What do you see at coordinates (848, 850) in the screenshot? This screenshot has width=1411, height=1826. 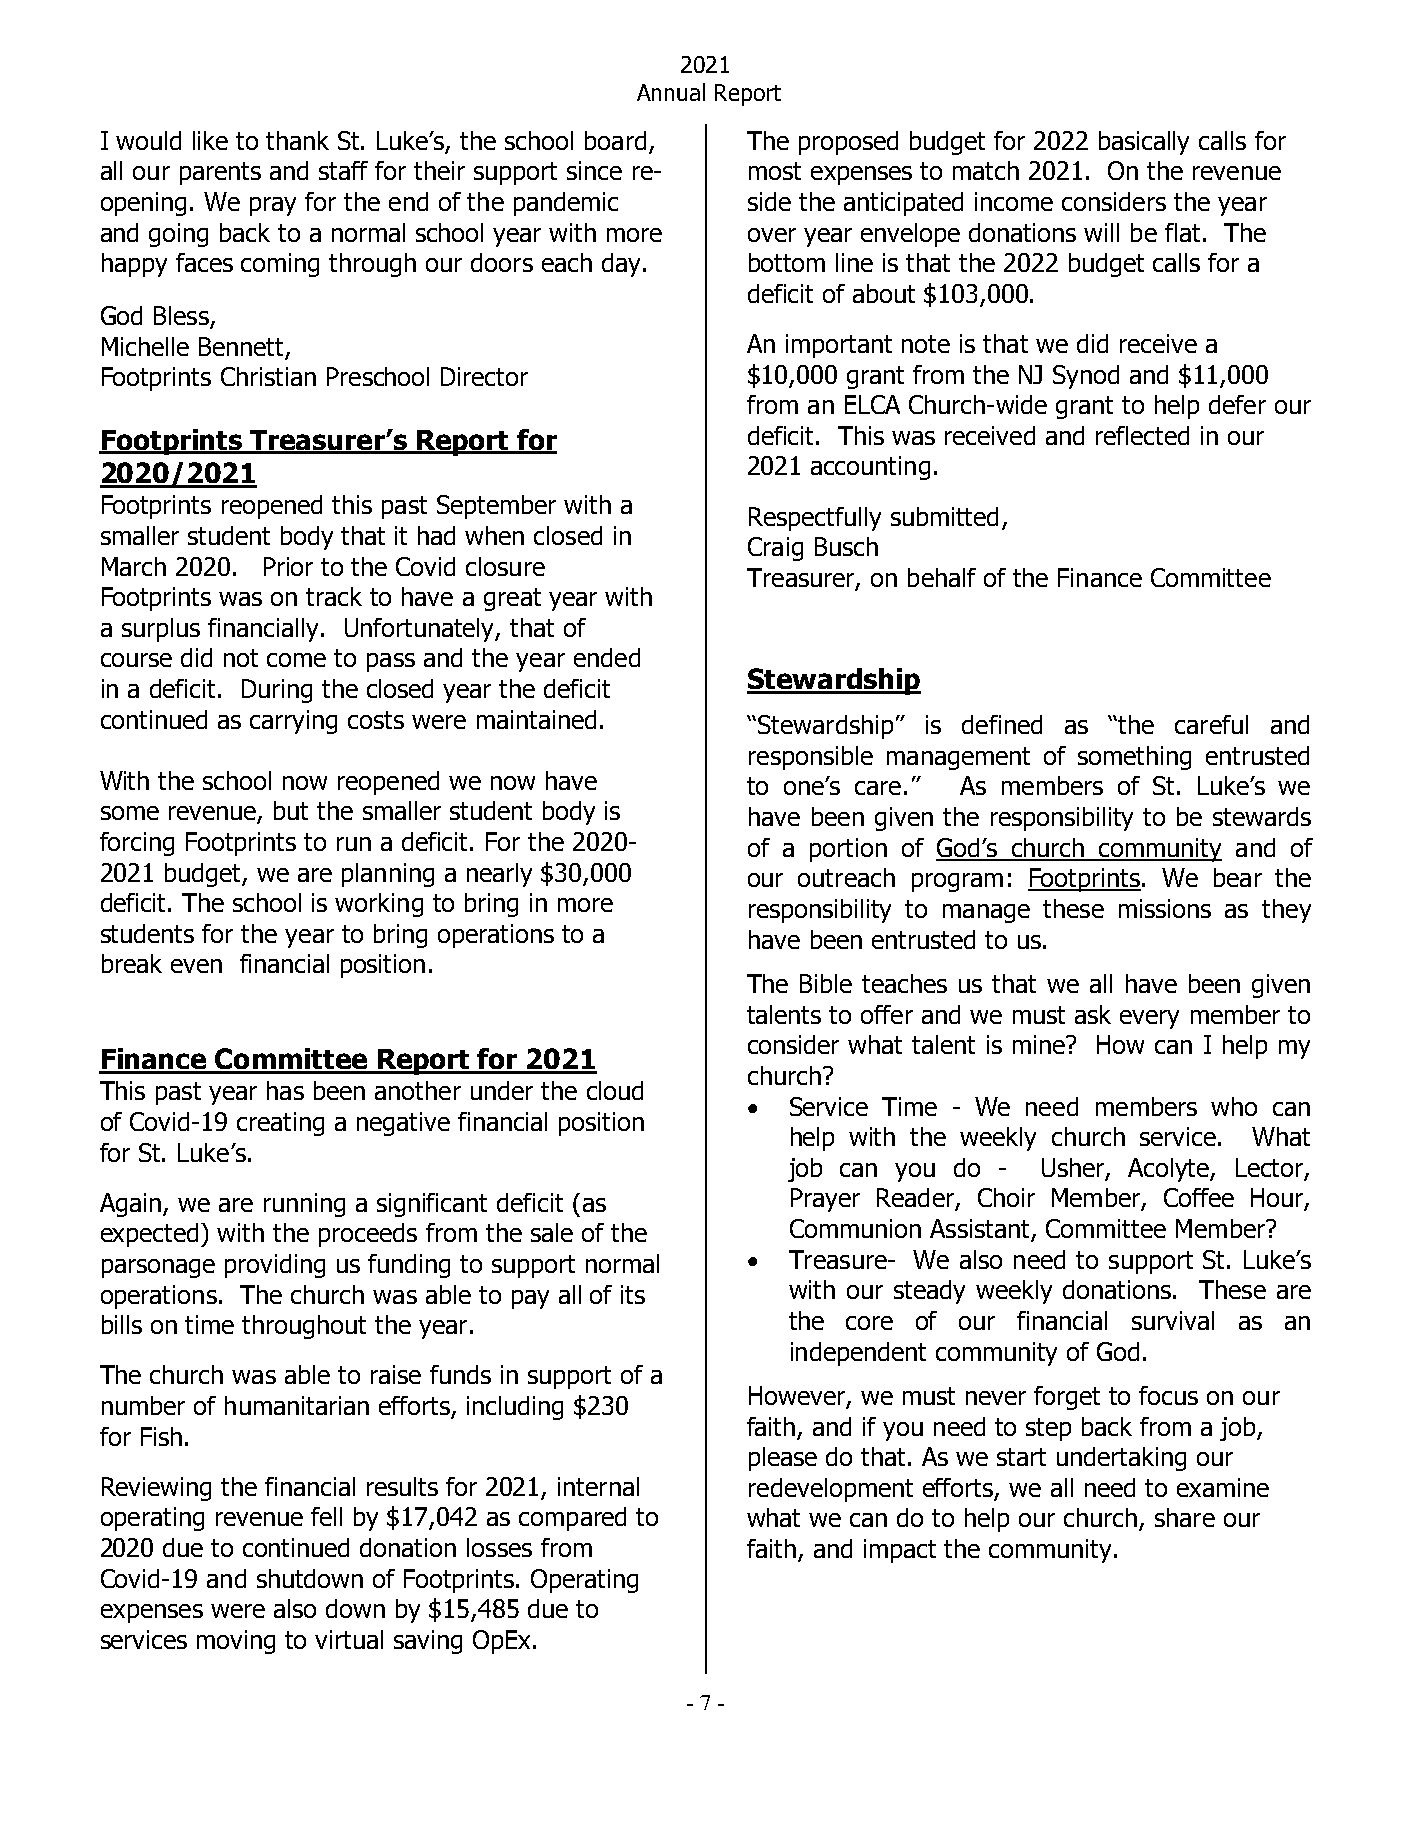 I see `portion` at bounding box center [848, 850].
